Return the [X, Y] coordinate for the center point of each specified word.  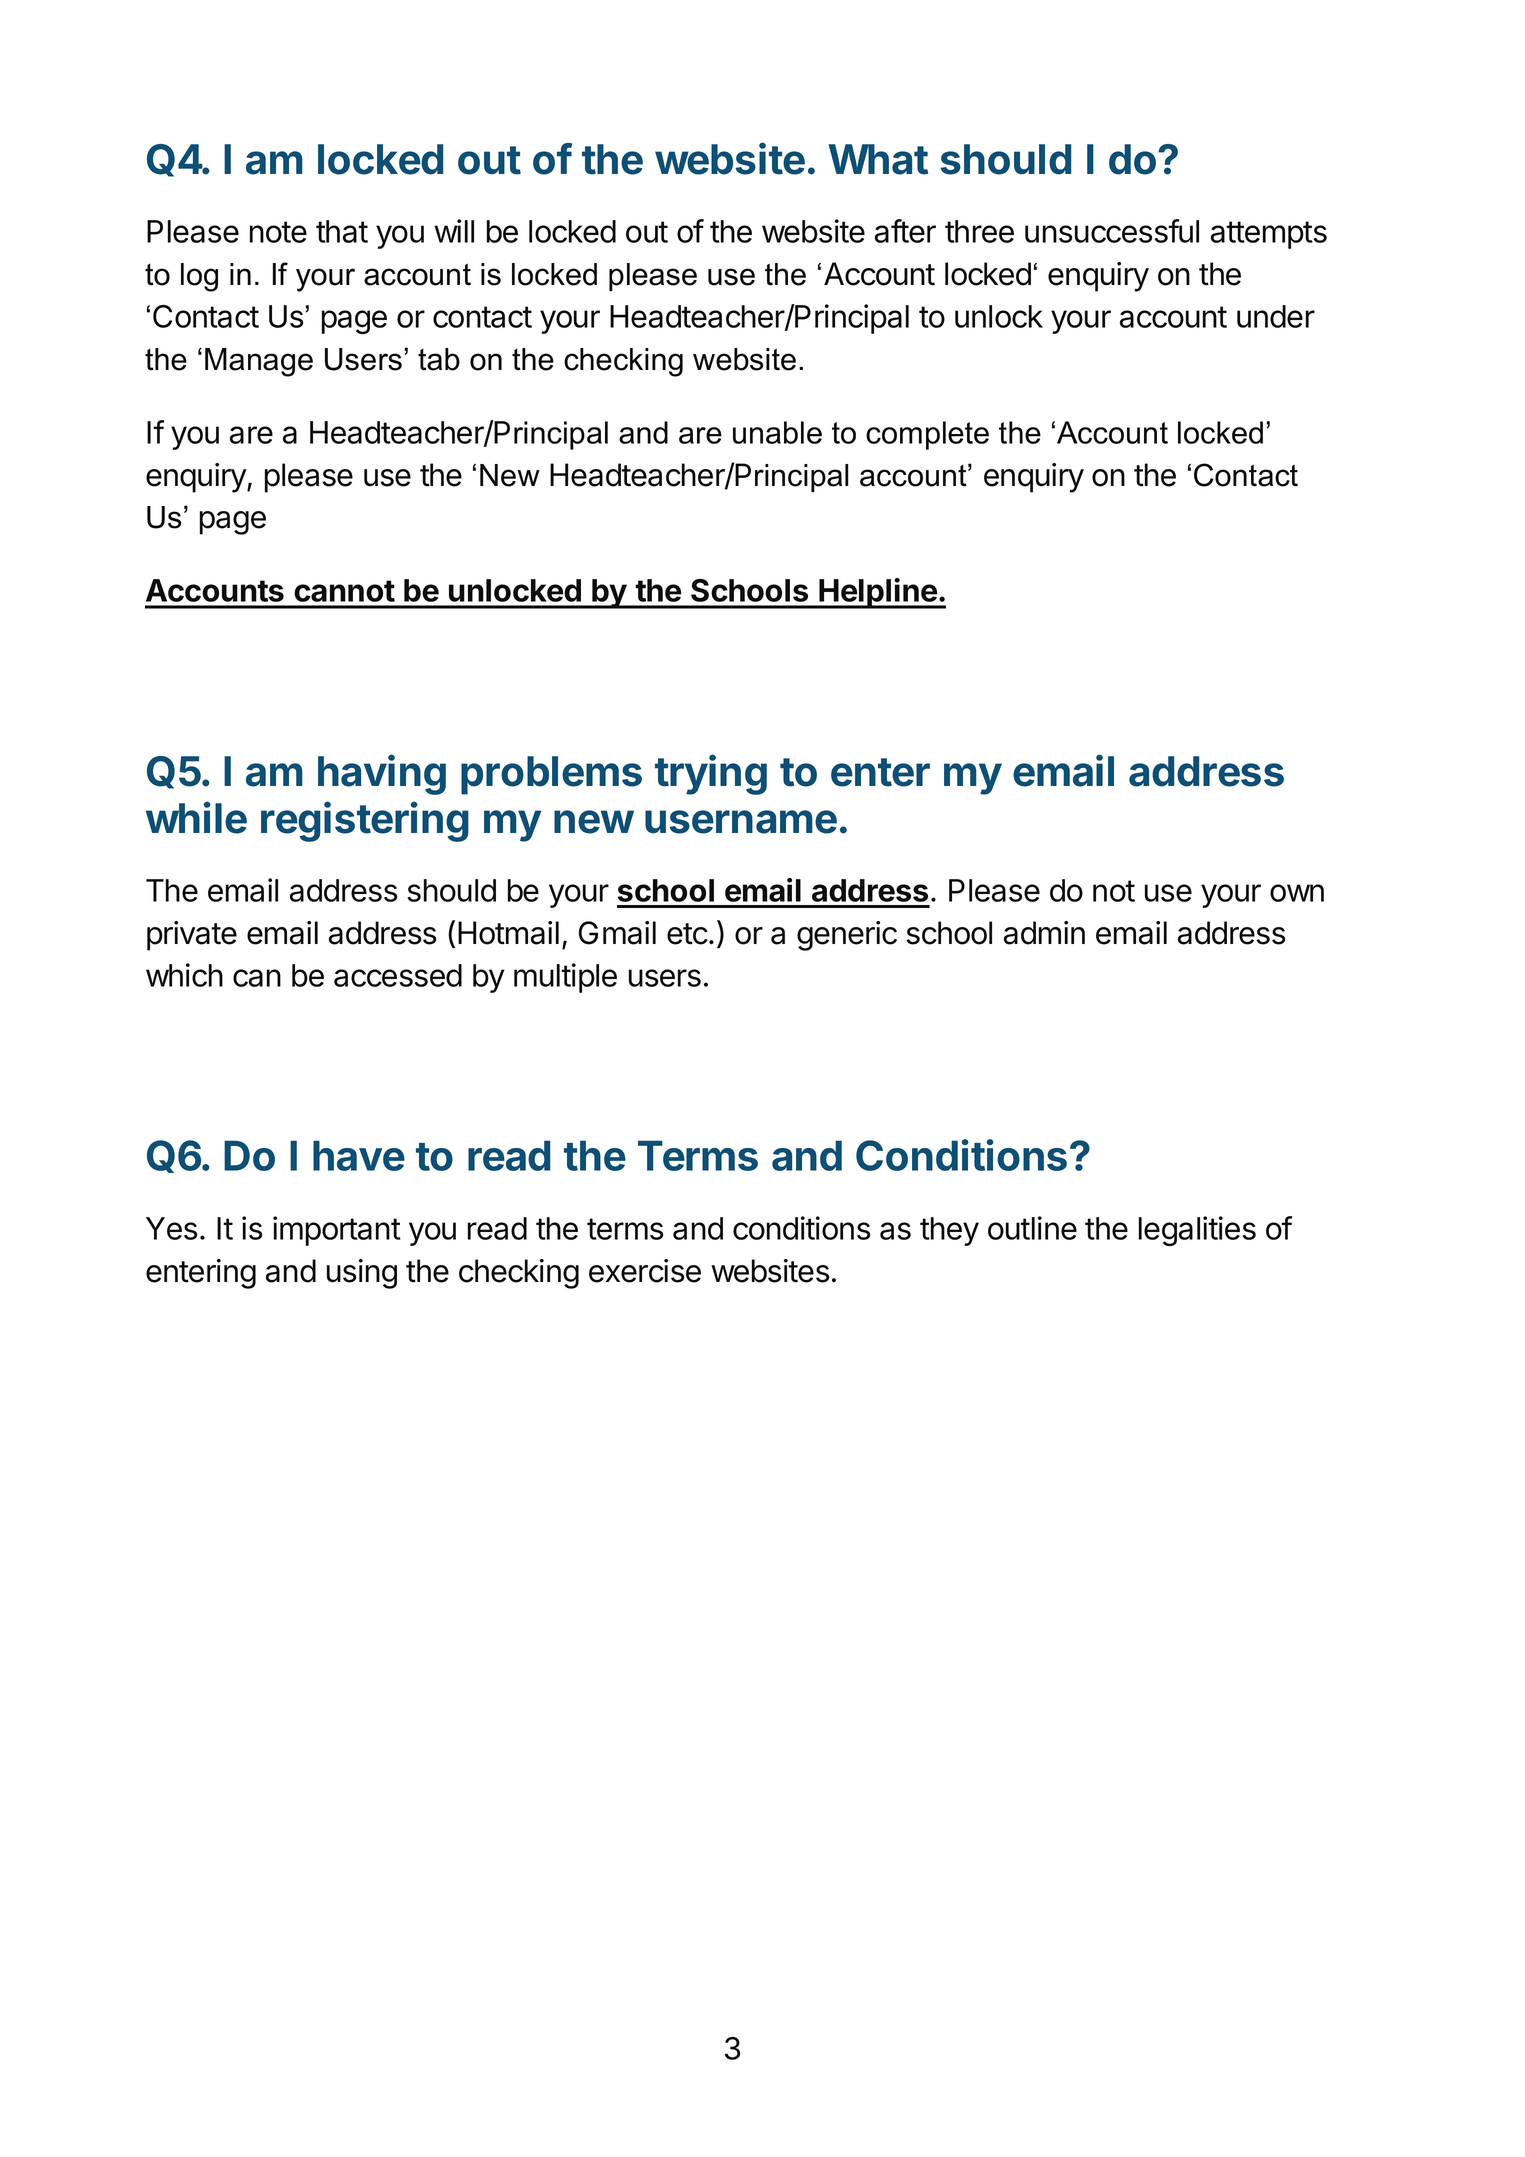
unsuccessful [1112, 231]
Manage [259, 362]
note [278, 232]
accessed [398, 975]
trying [711, 774]
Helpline [878, 593]
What [878, 159]
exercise [645, 1271]
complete [927, 435]
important [337, 1231]
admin [1044, 933]
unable [777, 432]
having [382, 774]
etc [687, 934]
